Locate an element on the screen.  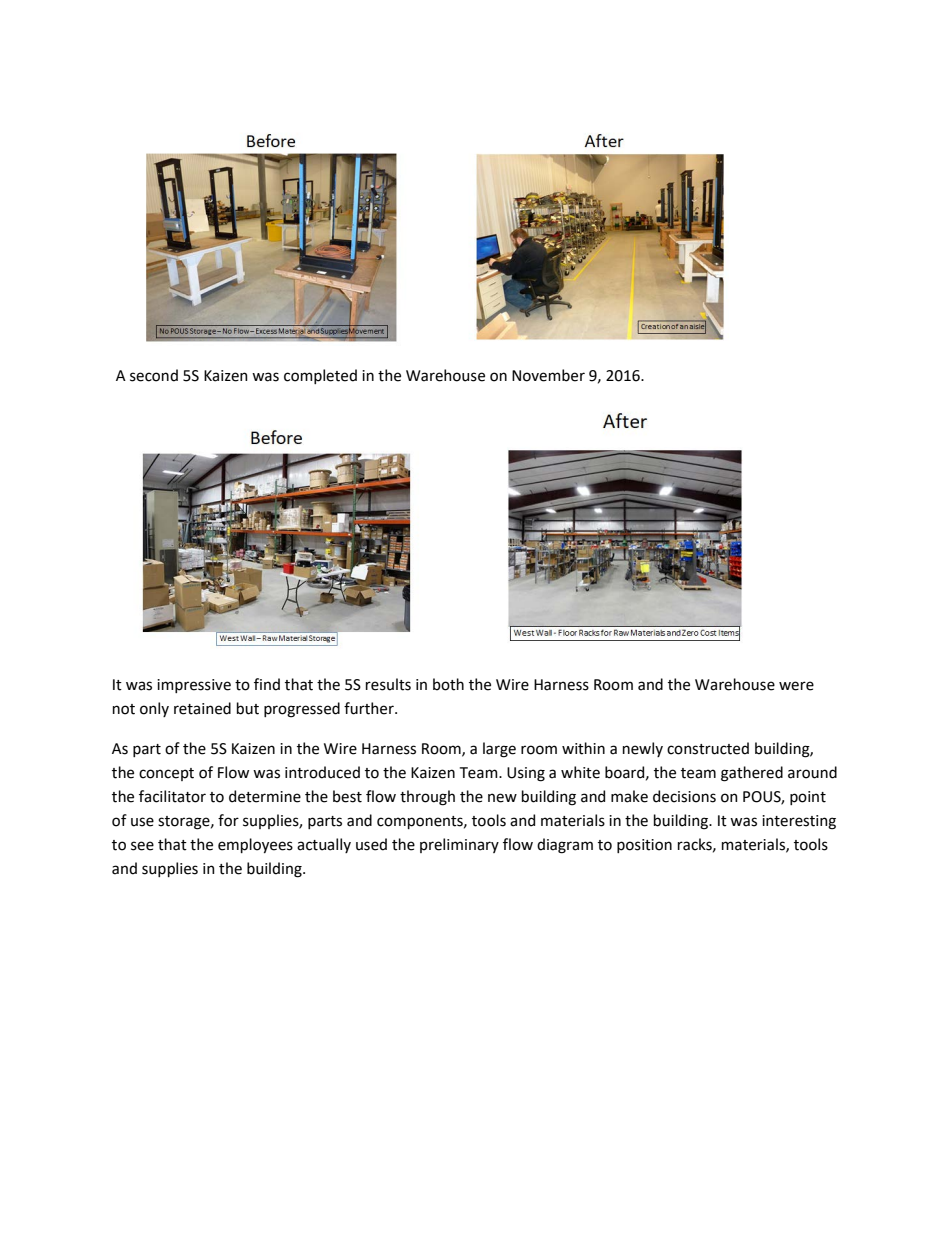
retained is located at coordinates (202, 708).
